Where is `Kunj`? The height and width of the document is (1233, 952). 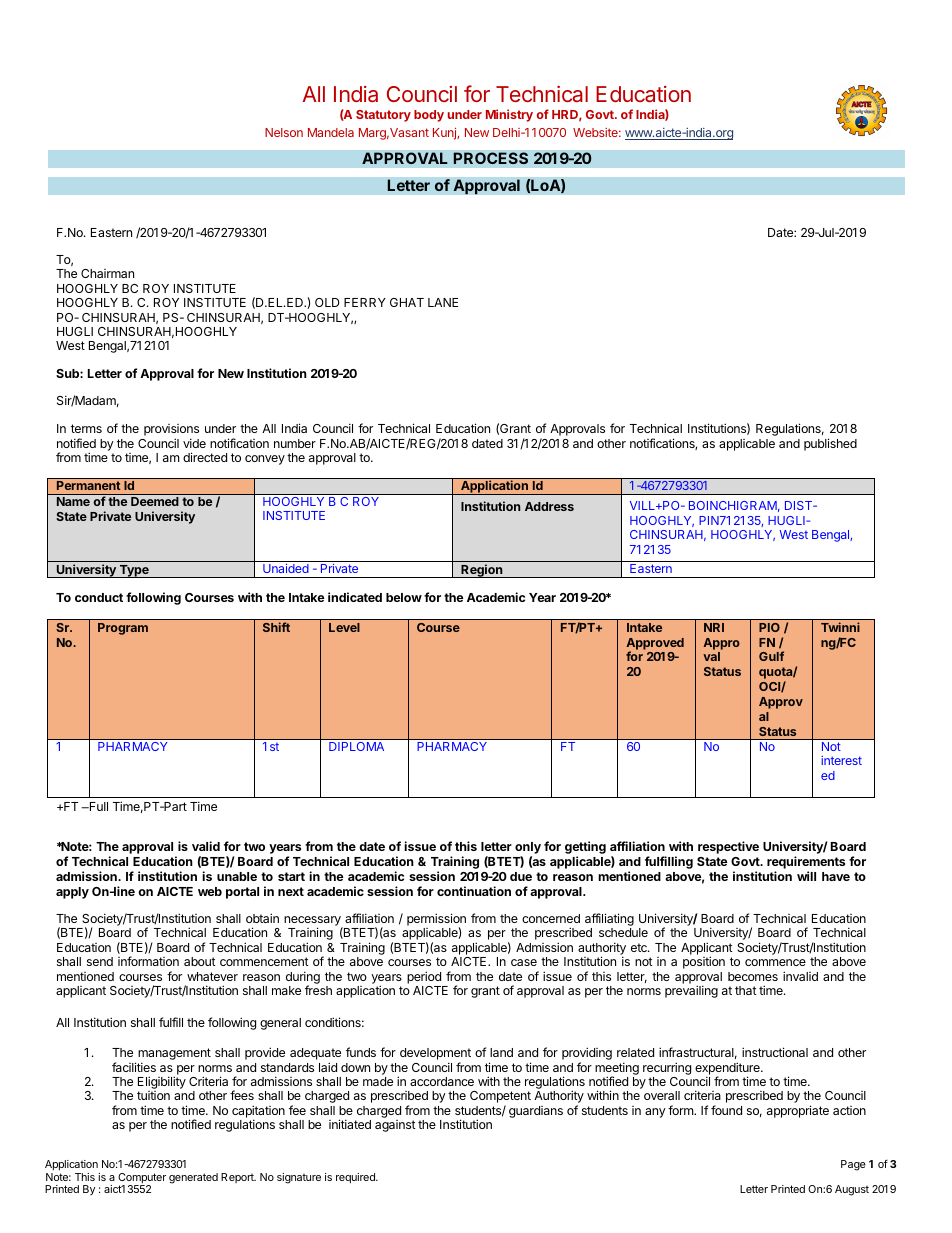
Kunj is located at coordinates (445, 133).
